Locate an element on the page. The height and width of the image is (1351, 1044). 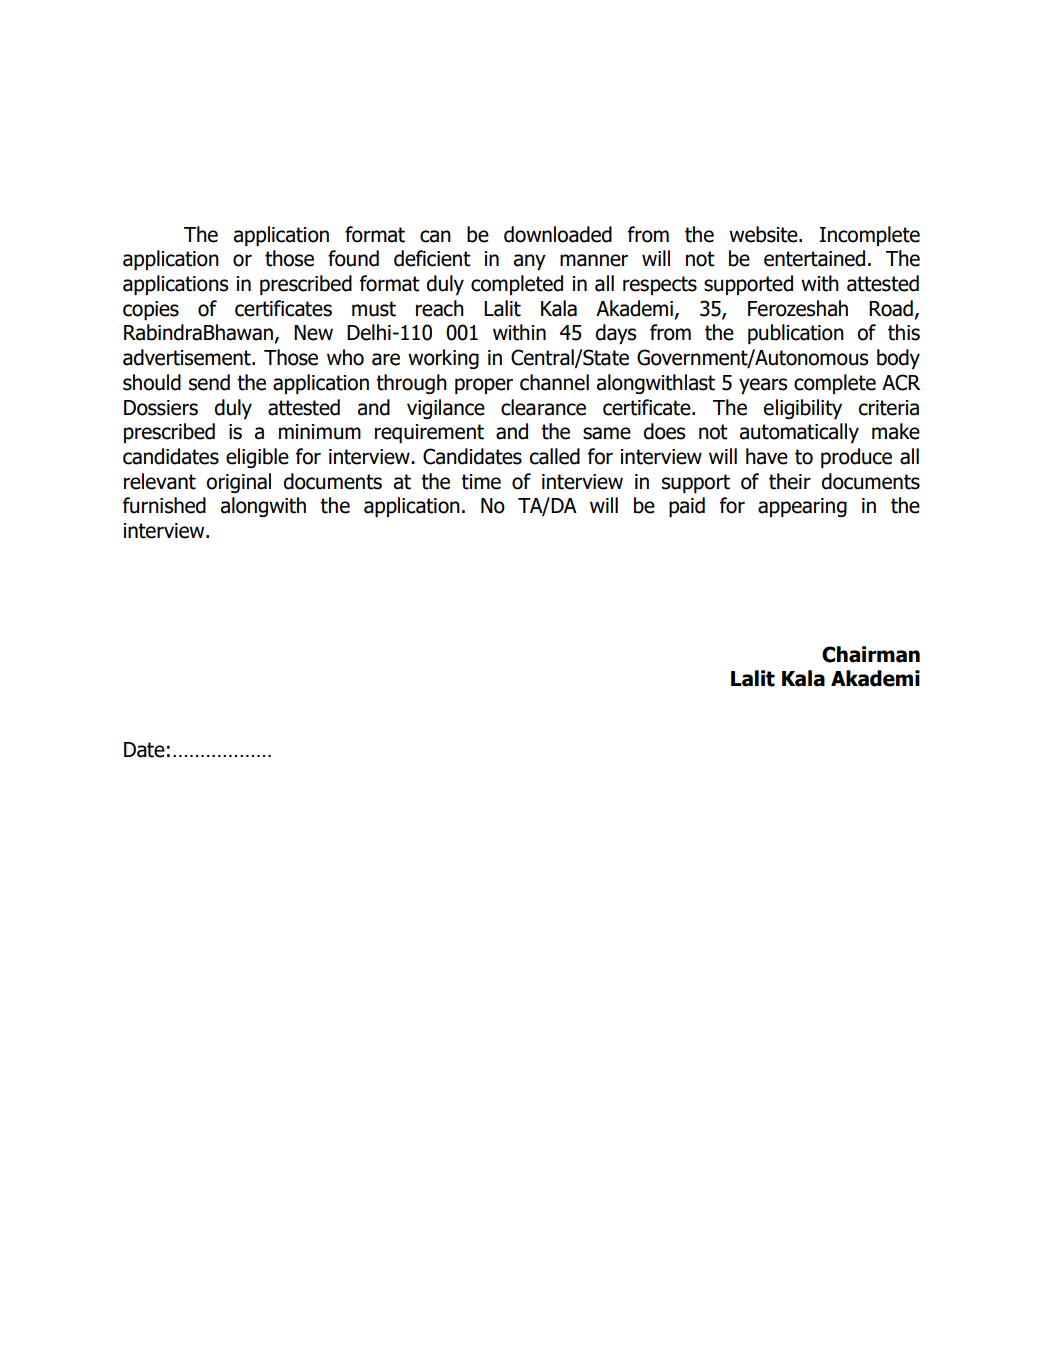
found is located at coordinates (353, 258).
